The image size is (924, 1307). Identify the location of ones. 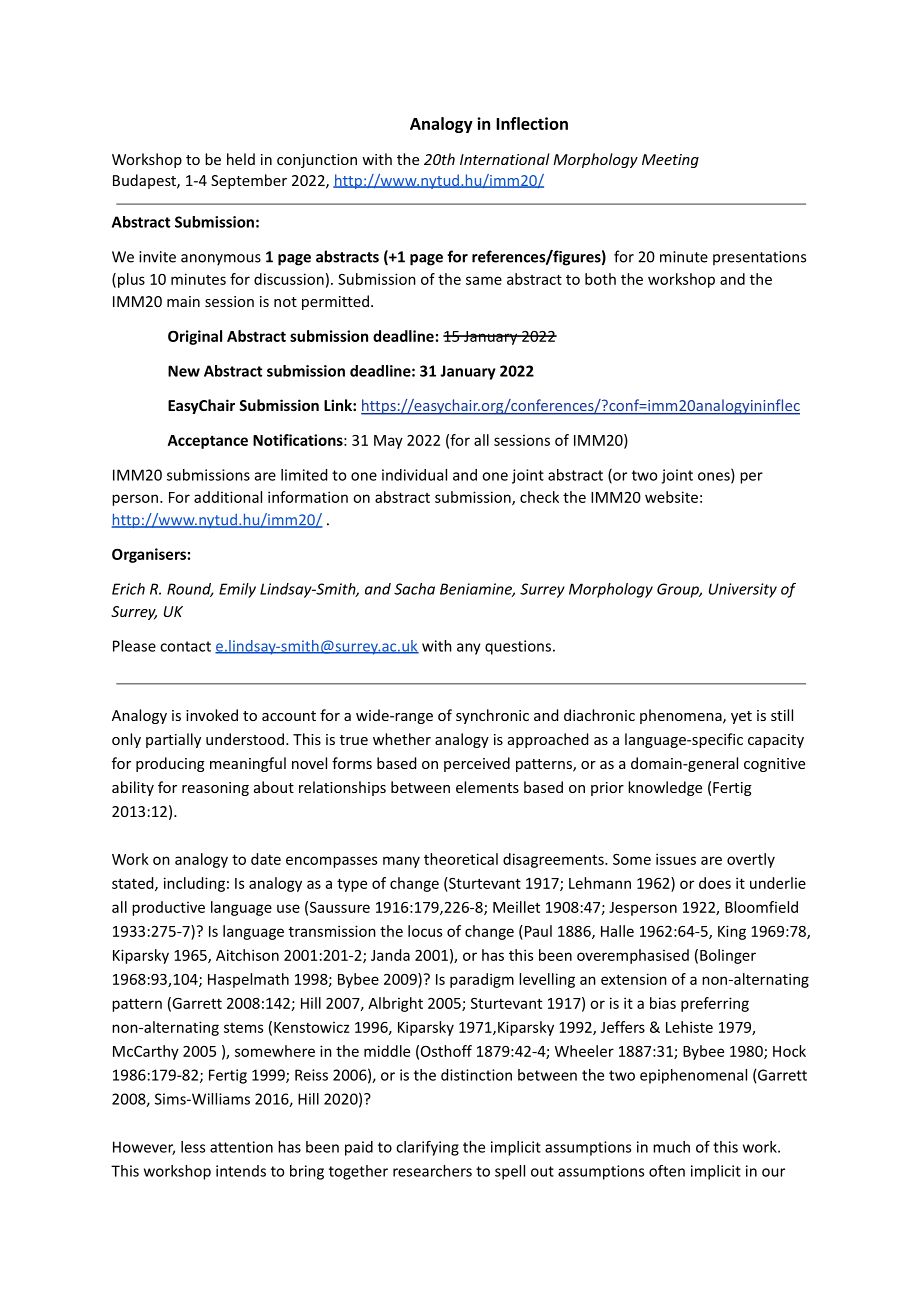
(715, 477).
